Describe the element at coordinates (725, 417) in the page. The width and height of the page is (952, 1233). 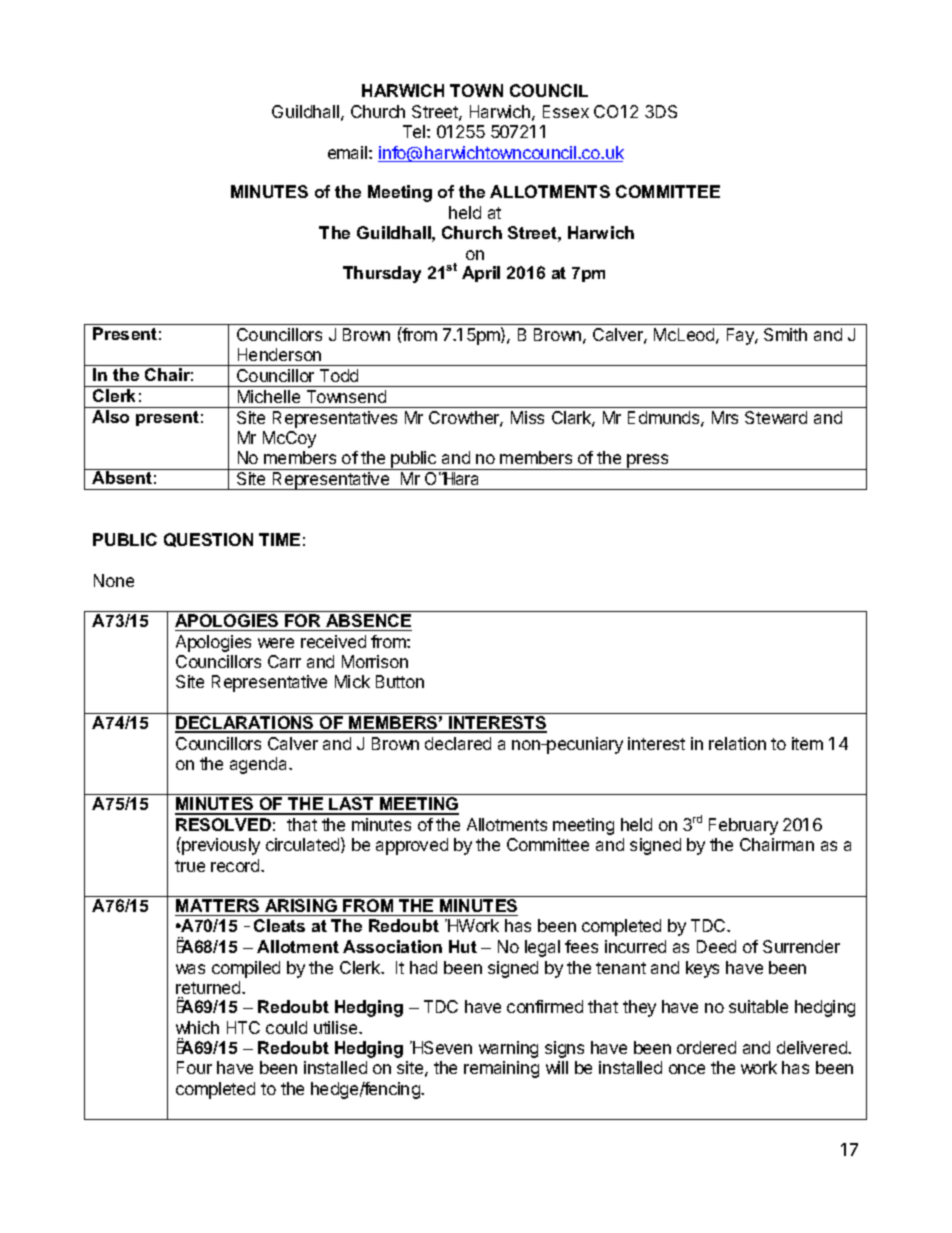
I see `Mrs` at that location.
